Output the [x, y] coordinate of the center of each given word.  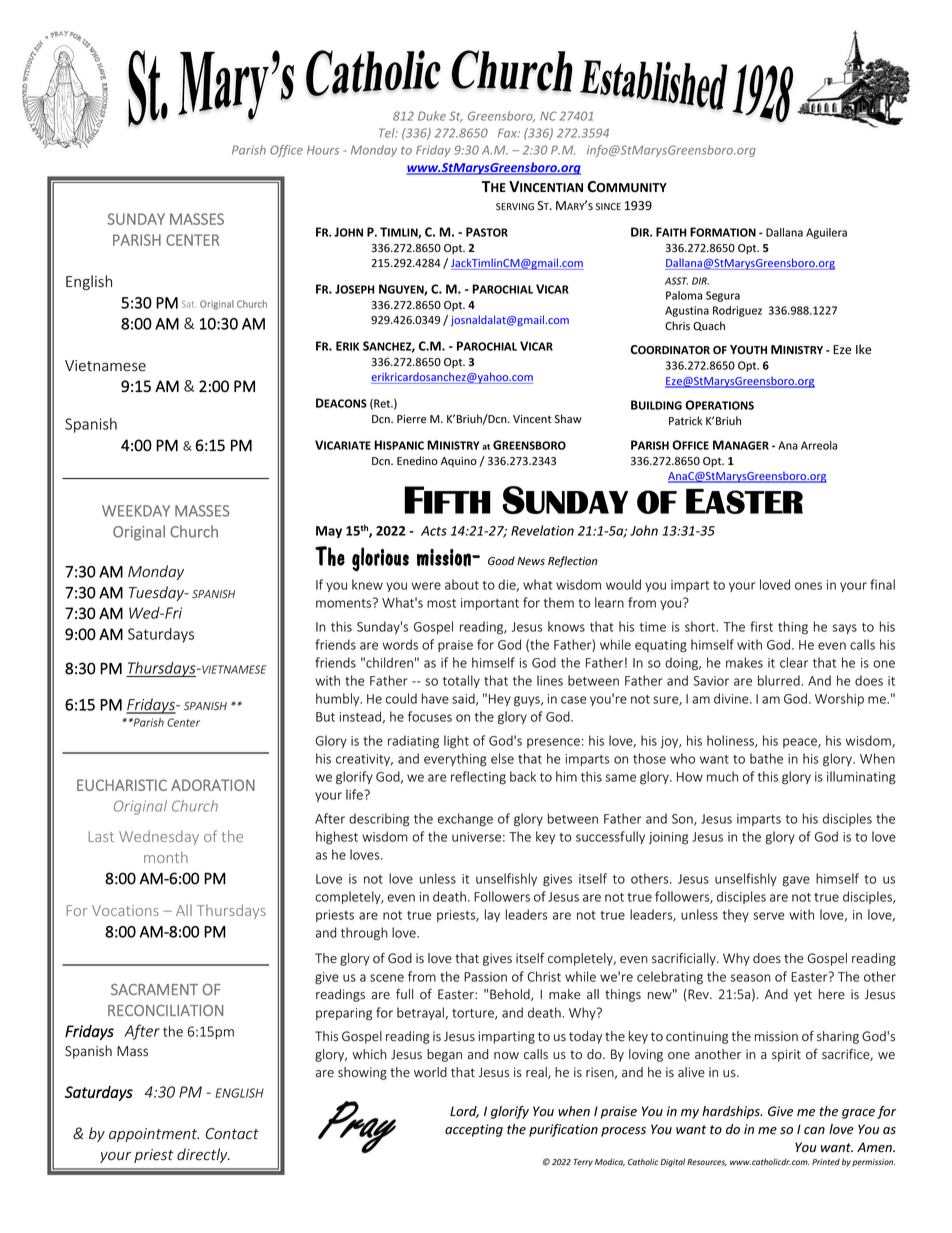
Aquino [459, 462]
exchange [465, 820]
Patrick [685, 420]
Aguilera [826, 233]
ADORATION [213, 785]
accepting [474, 1130]
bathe [766, 758]
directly [203, 1155]
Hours [323, 150]
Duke [432, 116]
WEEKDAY [136, 511]
